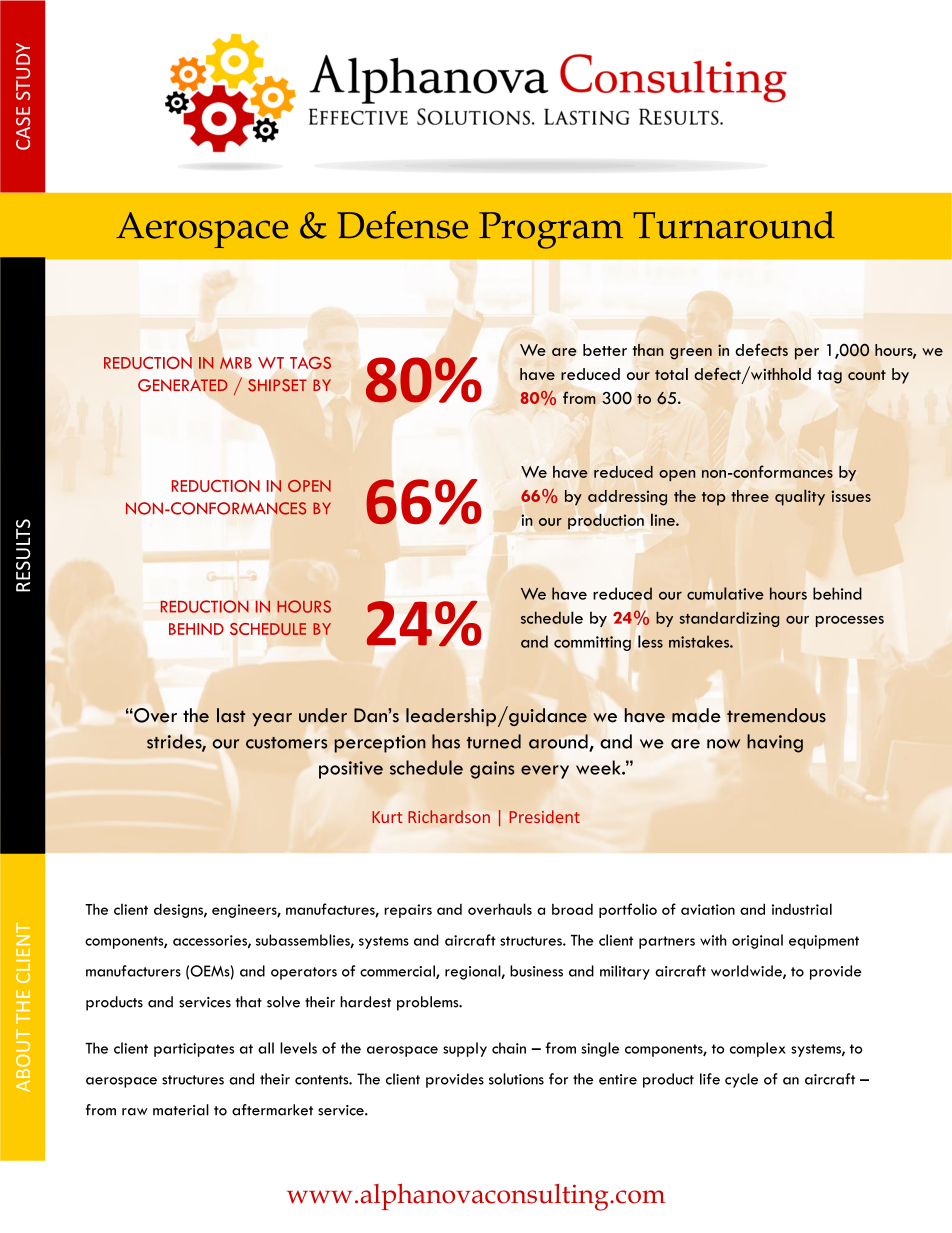 The image size is (952, 1233). What do you see at coordinates (551, 230) in the screenshot?
I see `Program` at bounding box center [551, 230].
